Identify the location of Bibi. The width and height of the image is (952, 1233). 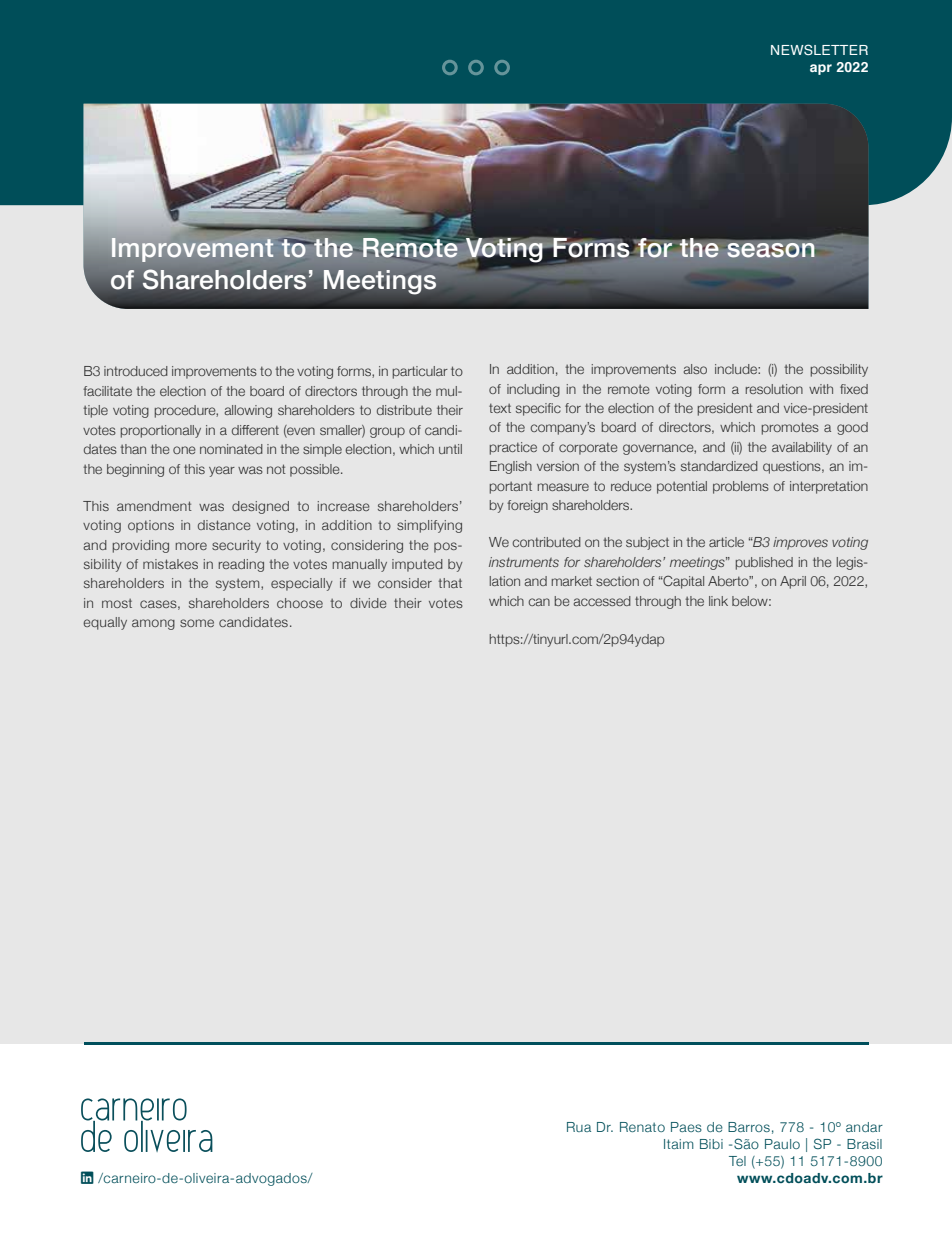
(711, 1144).
